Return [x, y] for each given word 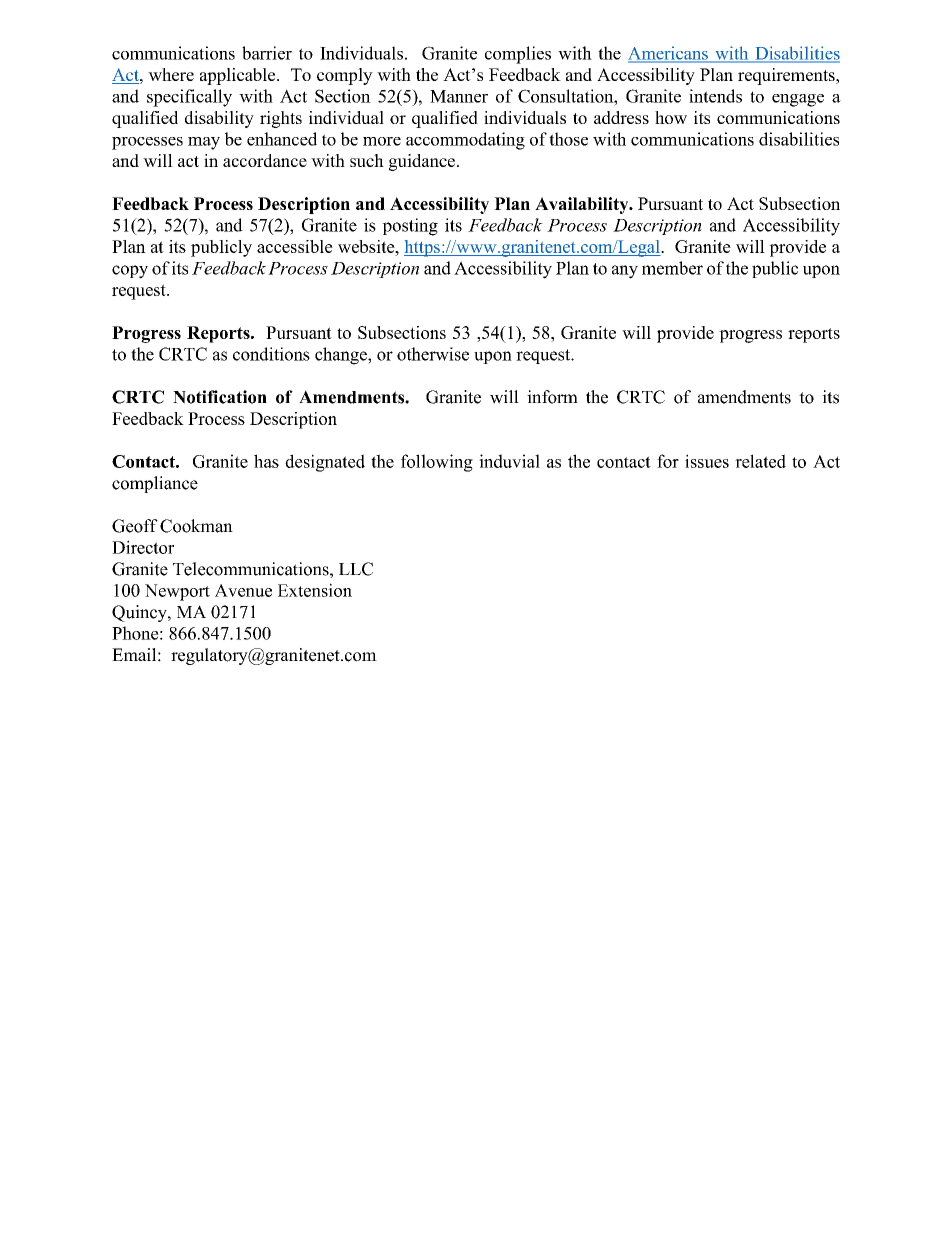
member [672, 268]
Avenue [243, 590]
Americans [669, 54]
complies [518, 55]
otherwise [433, 354]
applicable [239, 76]
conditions [271, 354]
